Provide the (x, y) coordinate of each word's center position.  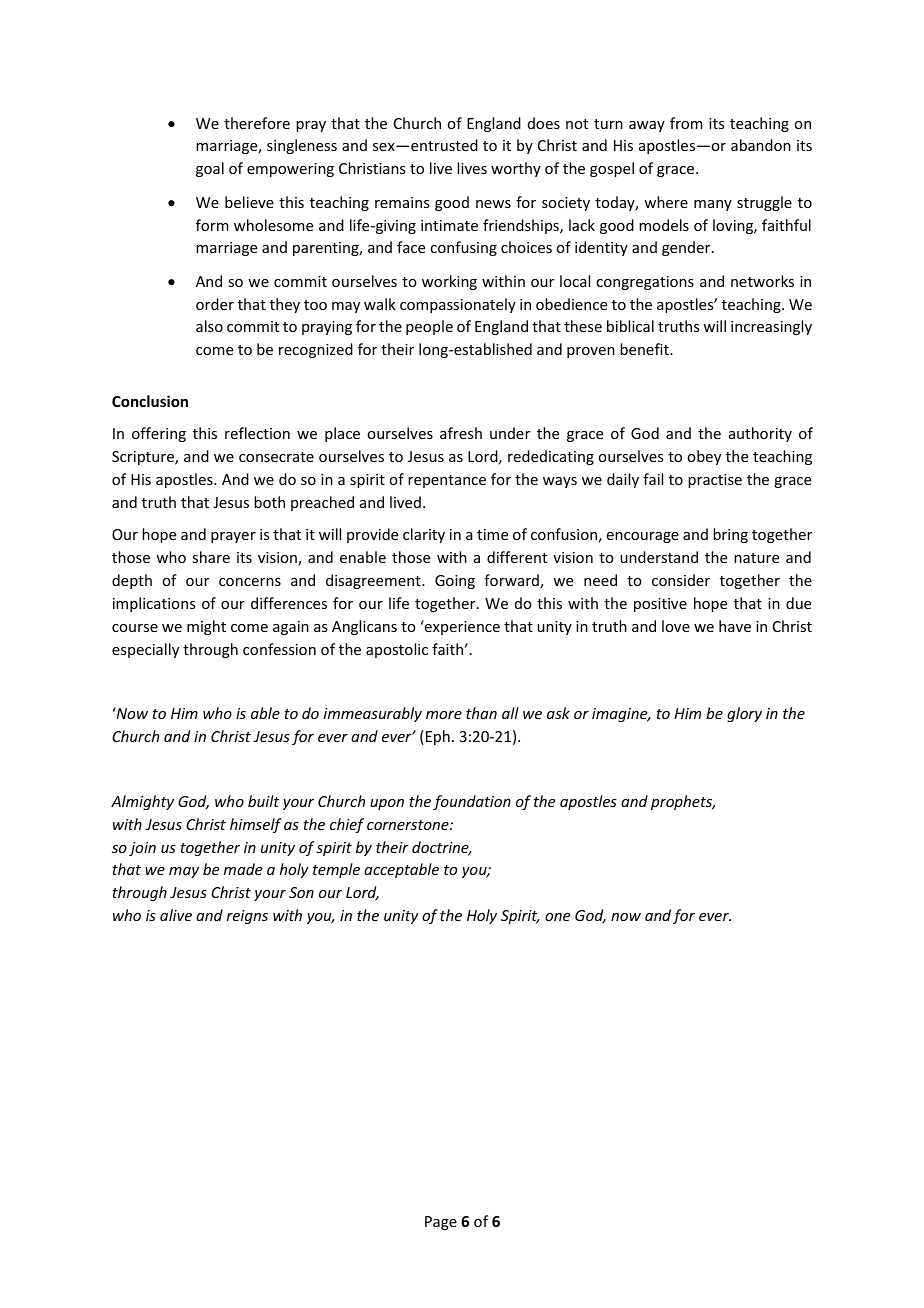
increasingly (771, 327)
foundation (472, 802)
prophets (683, 802)
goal (210, 169)
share (211, 557)
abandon (761, 145)
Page (441, 1223)
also (209, 326)
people (429, 327)
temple (336, 870)
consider (681, 580)
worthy (516, 169)
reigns (247, 917)
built (263, 801)
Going (455, 582)
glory (744, 714)
